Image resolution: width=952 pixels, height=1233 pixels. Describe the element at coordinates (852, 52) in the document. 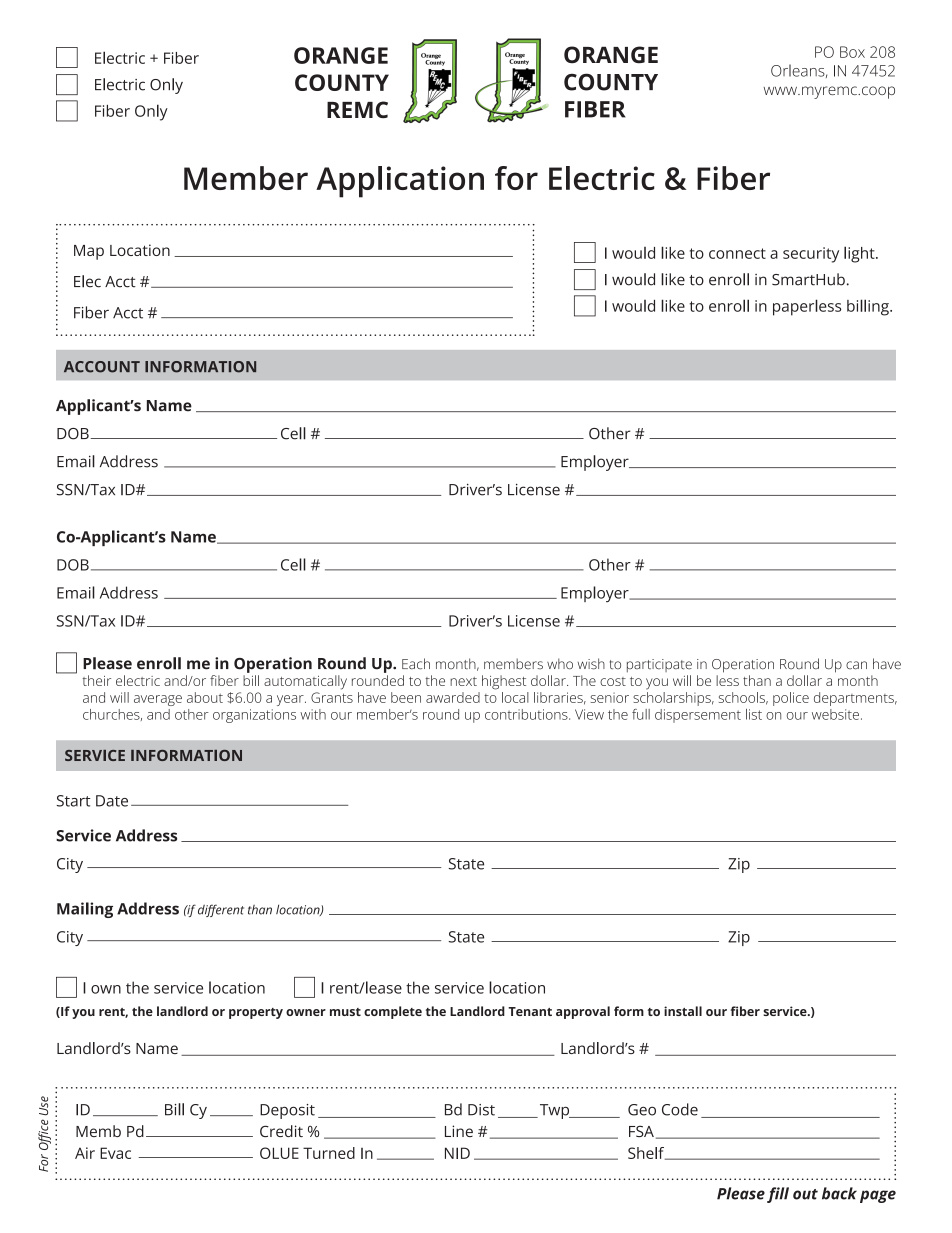

I see `Box` at that location.
